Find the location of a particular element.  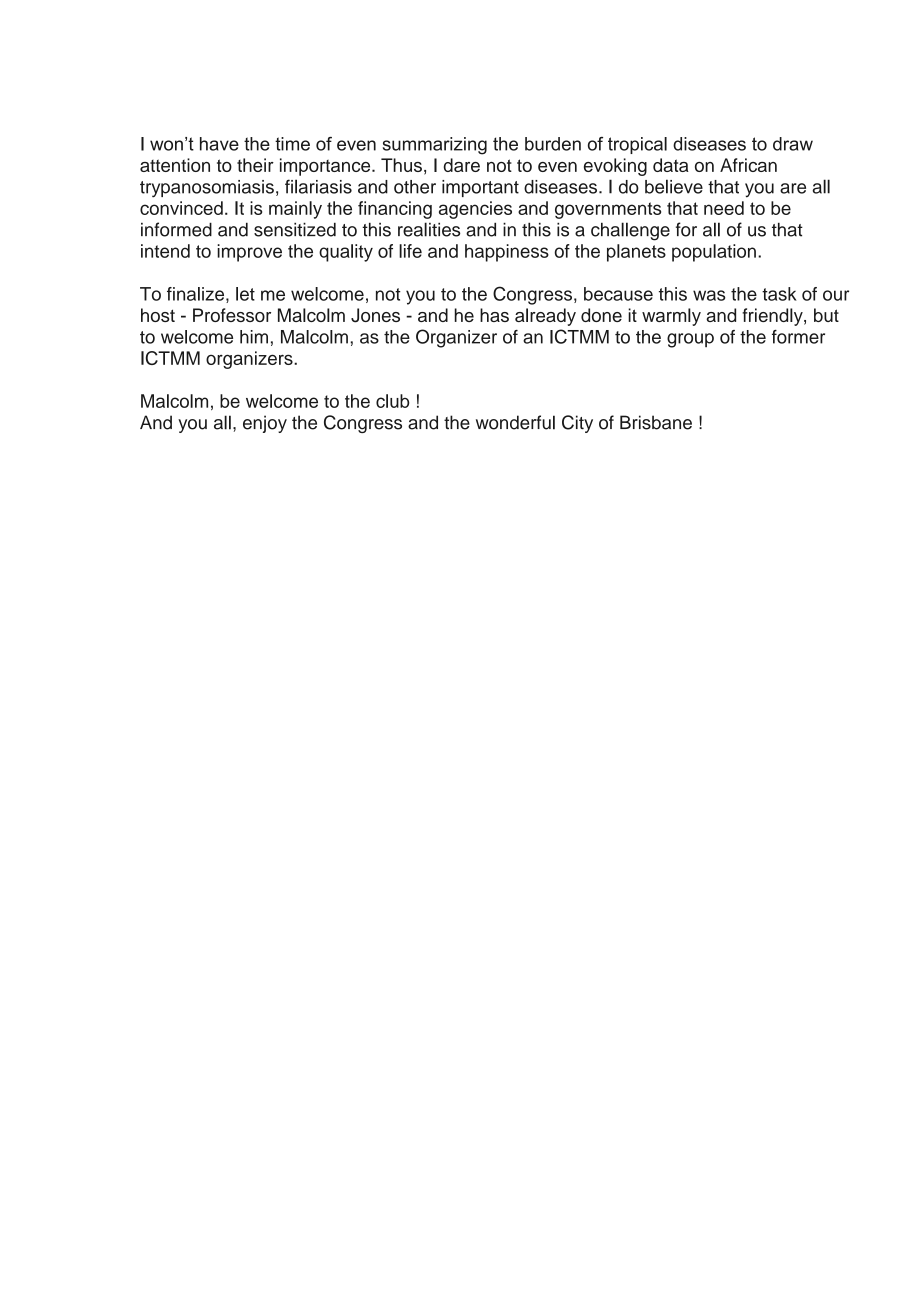

draw is located at coordinates (793, 144).
